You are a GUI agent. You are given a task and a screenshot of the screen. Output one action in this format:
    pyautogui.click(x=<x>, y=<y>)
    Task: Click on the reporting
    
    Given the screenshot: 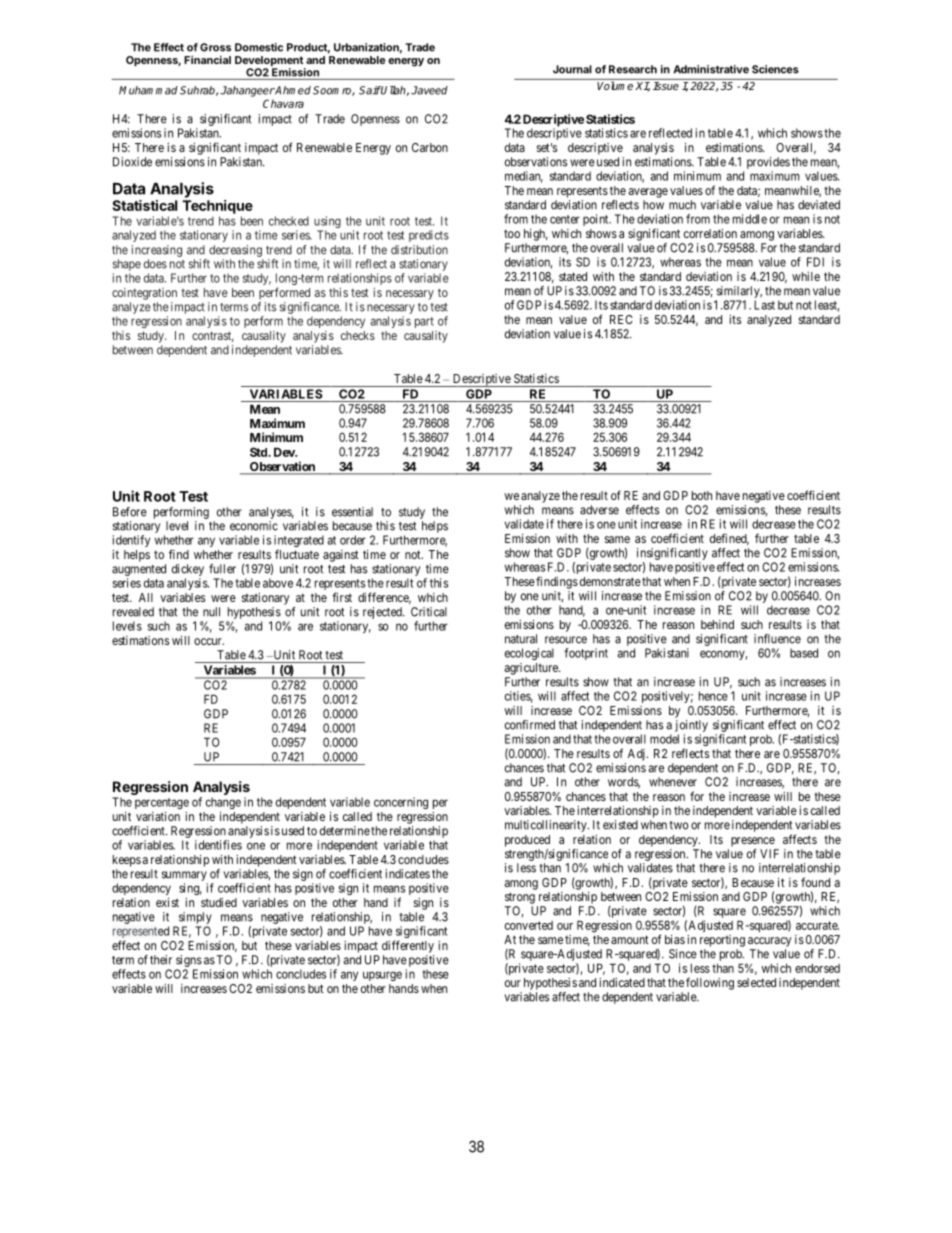 What is the action you would take?
    pyautogui.click(x=722, y=941)
